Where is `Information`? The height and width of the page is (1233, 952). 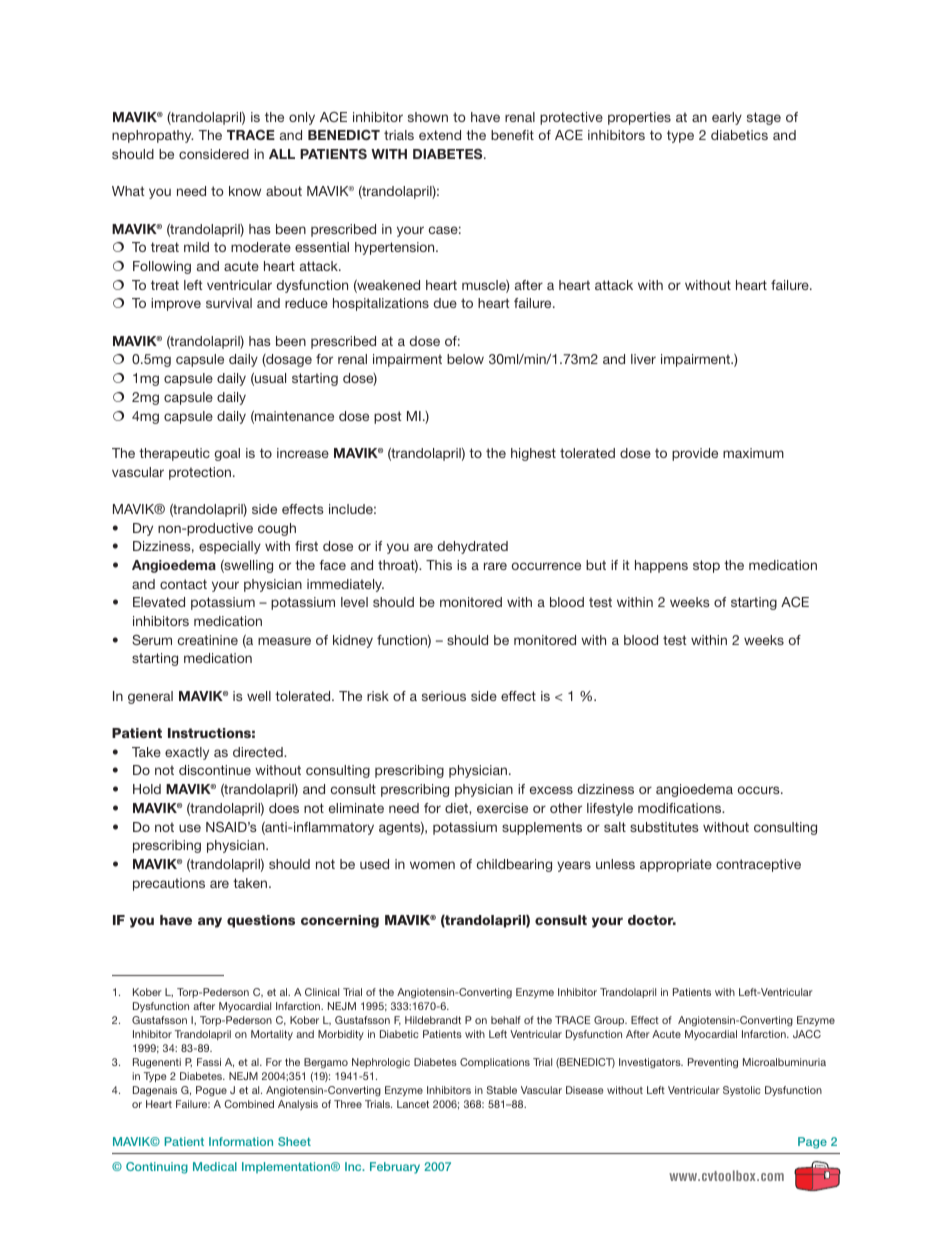
Information is located at coordinates (241, 1141).
